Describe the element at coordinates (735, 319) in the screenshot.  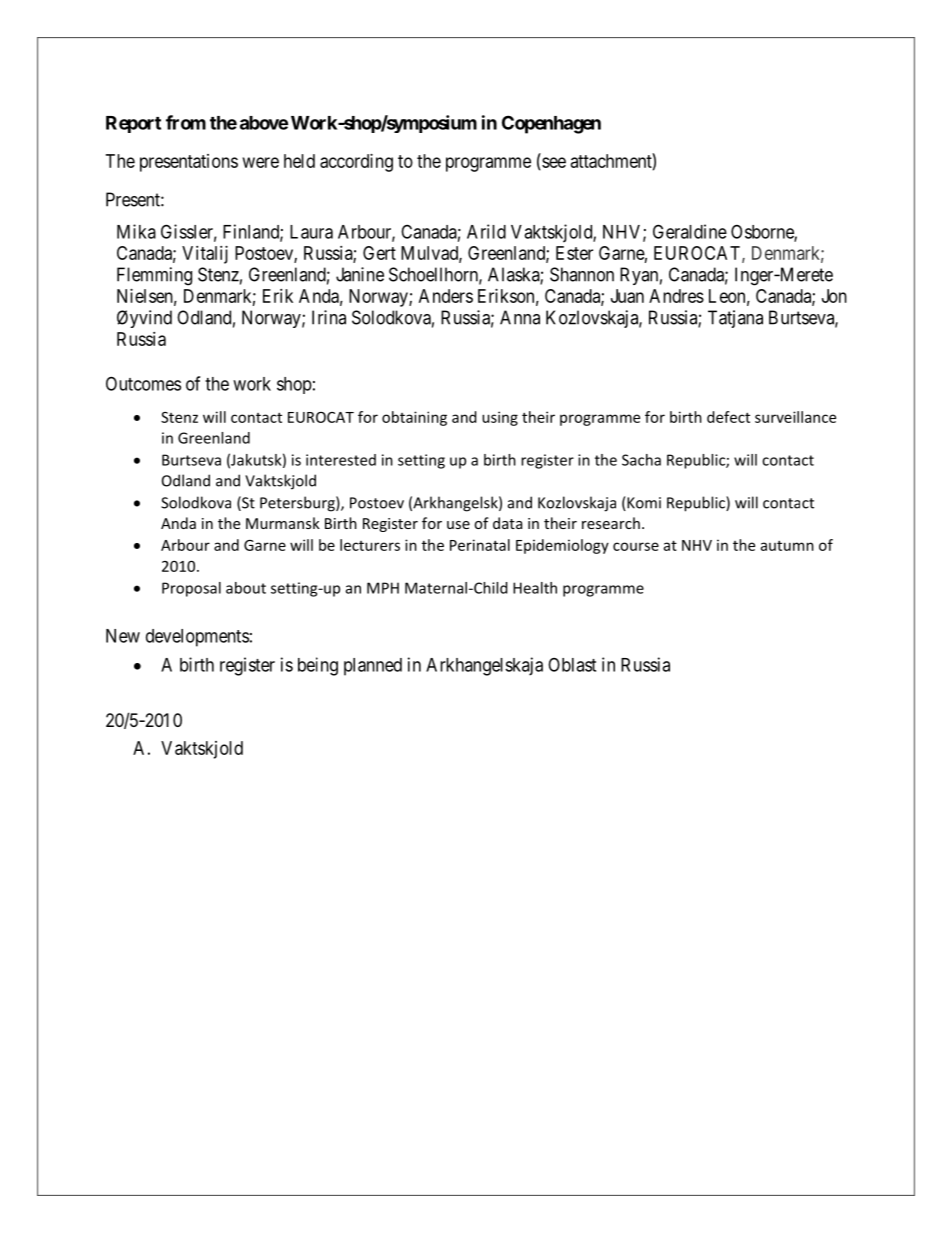
I see `Tatjana` at that location.
